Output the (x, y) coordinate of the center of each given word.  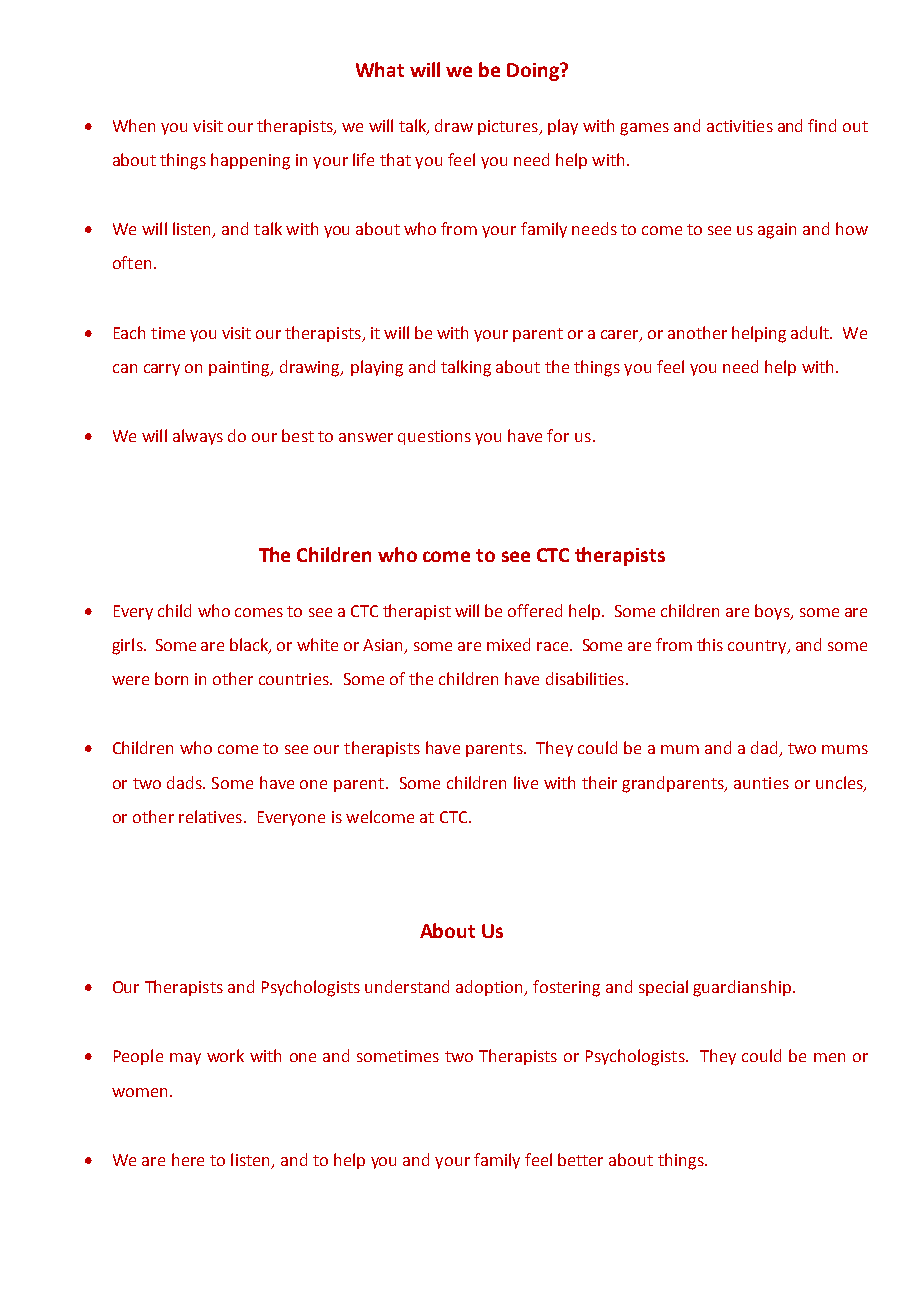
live (526, 782)
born (171, 678)
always (198, 437)
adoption (491, 988)
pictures (509, 127)
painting (241, 369)
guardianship (742, 988)
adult (811, 332)
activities (740, 126)
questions (434, 437)
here (188, 1159)
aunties (761, 783)
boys (773, 612)
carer (621, 335)
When (134, 125)
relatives (210, 816)
